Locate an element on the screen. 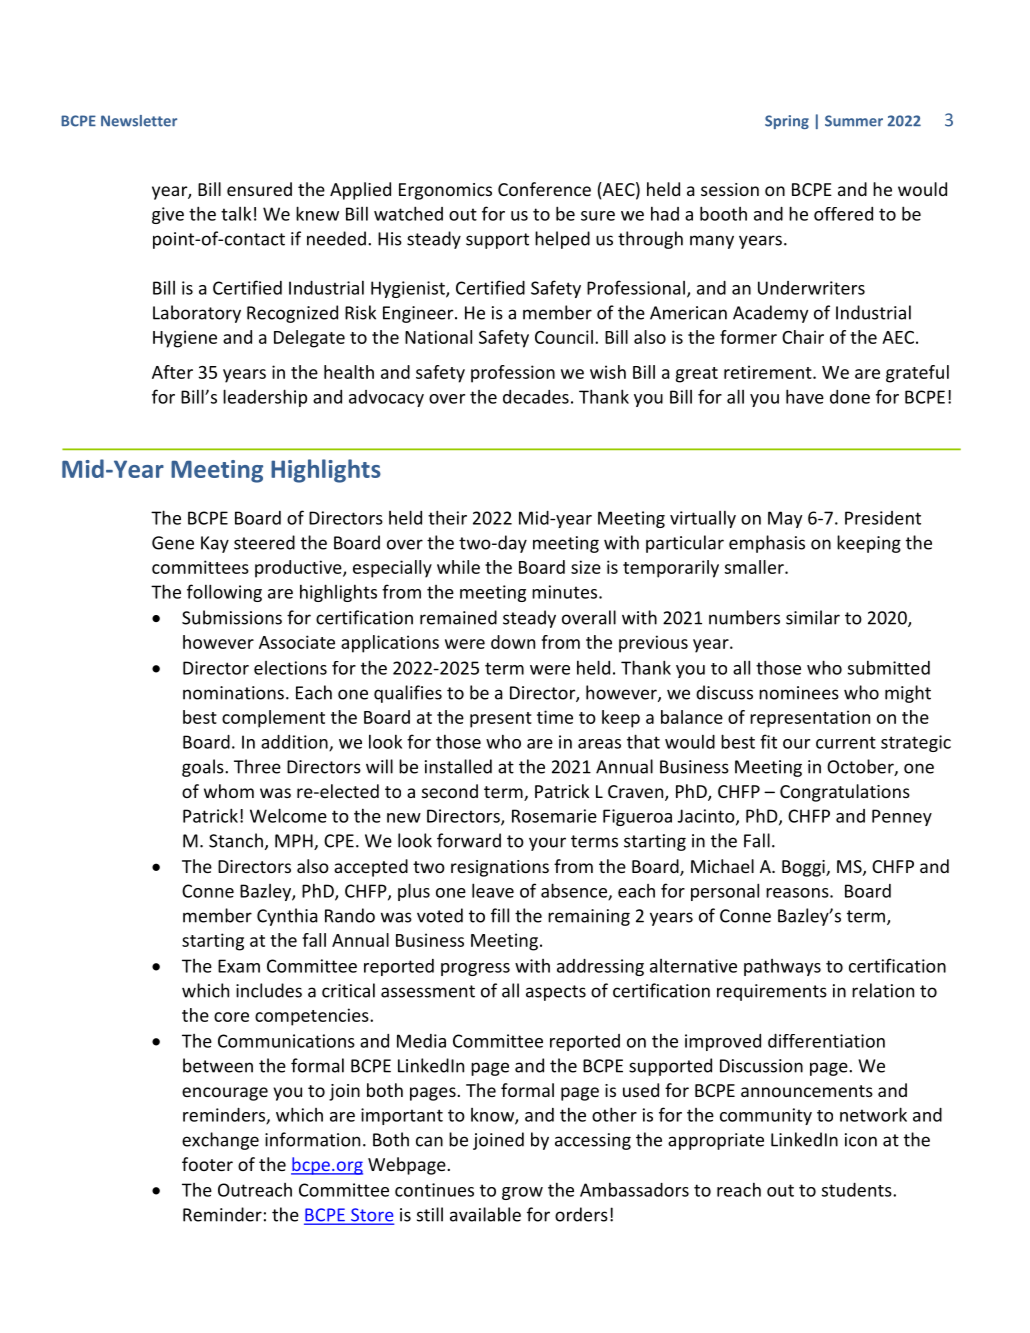 The width and height of the screenshot is (1030, 1333). Congratulations is located at coordinates (845, 793).
